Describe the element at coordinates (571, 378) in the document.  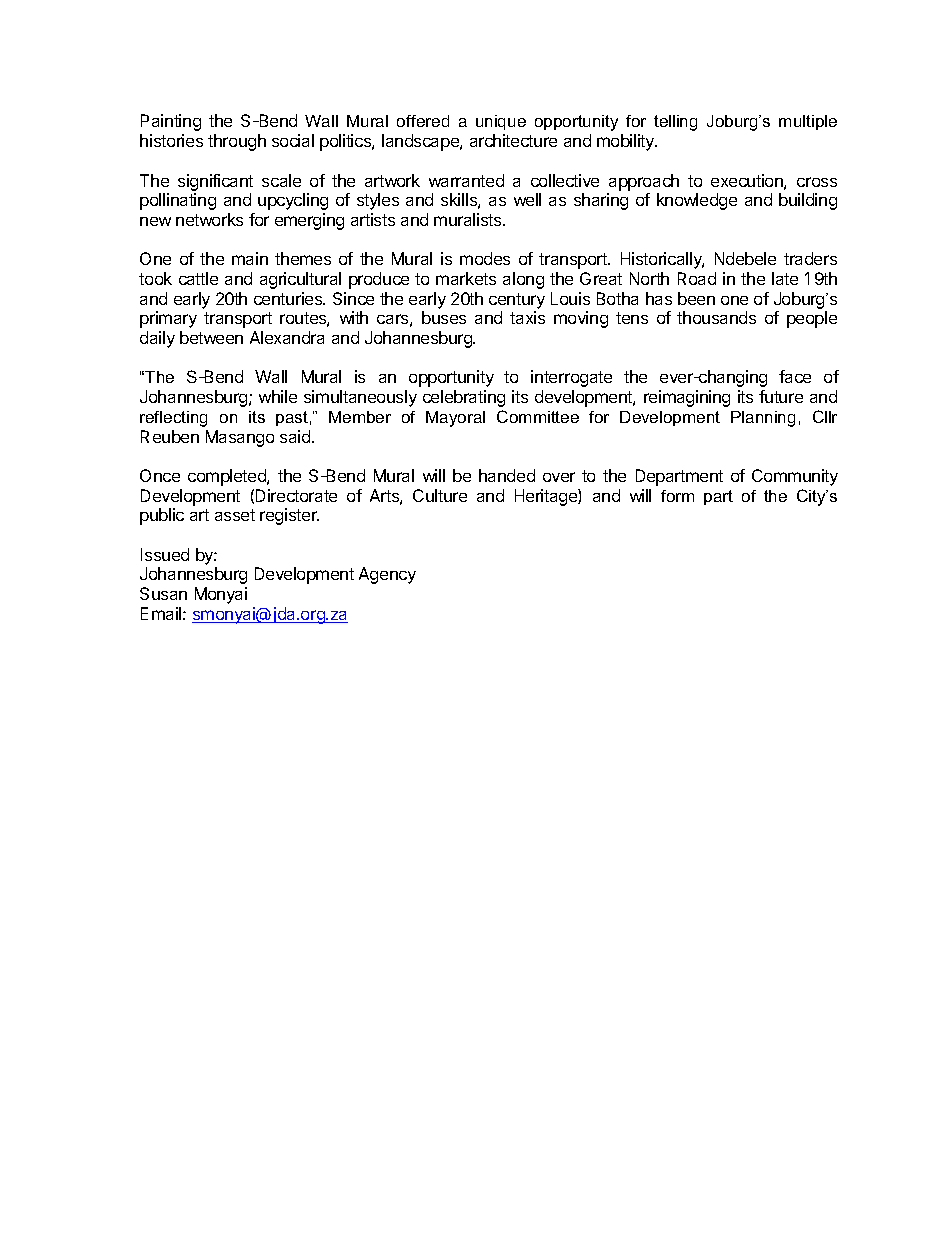
I see `interrogate` at that location.
